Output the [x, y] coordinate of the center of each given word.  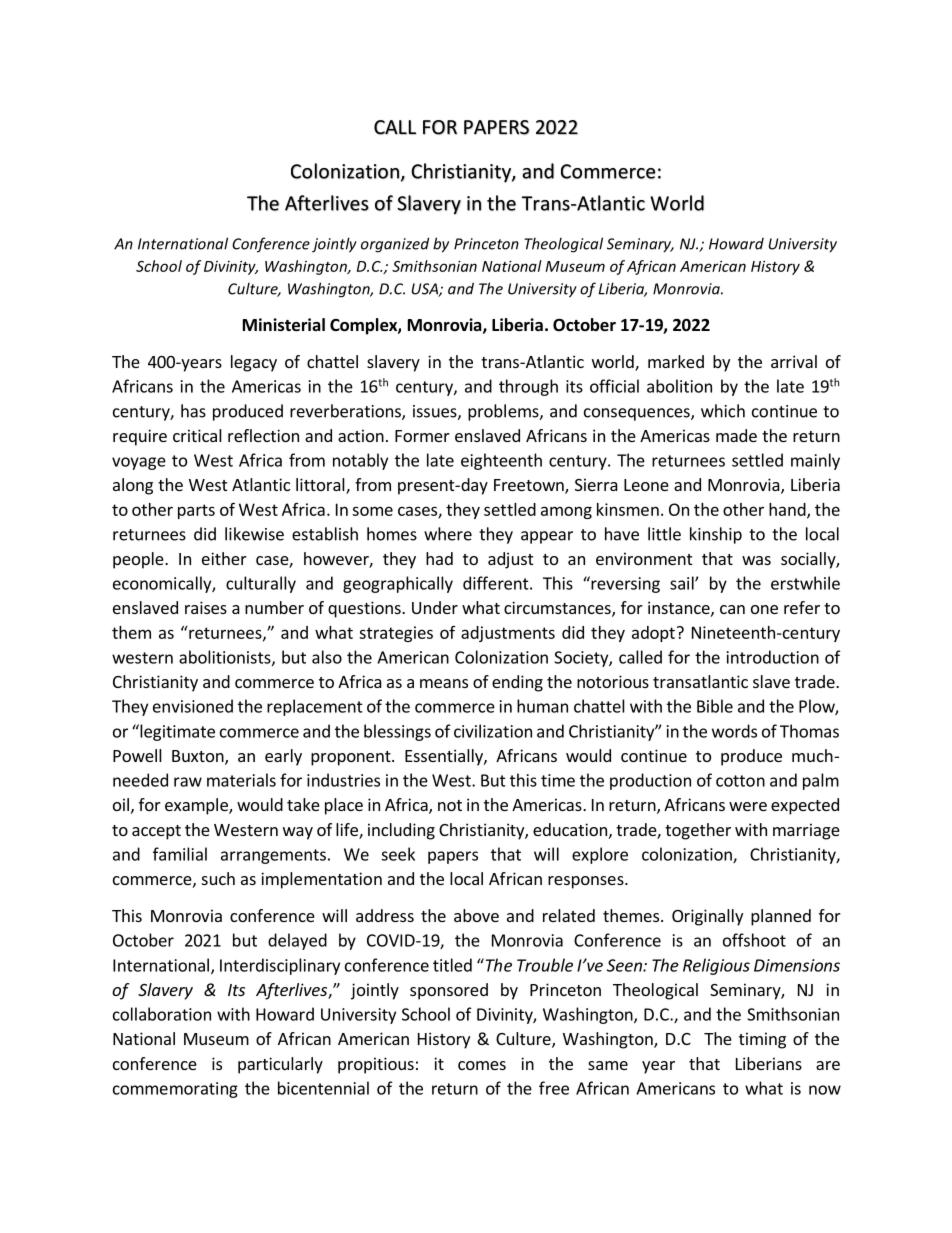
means [444, 683]
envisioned [193, 706]
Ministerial [284, 325]
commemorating [175, 1090]
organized [395, 245]
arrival [794, 361]
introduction [773, 657]
